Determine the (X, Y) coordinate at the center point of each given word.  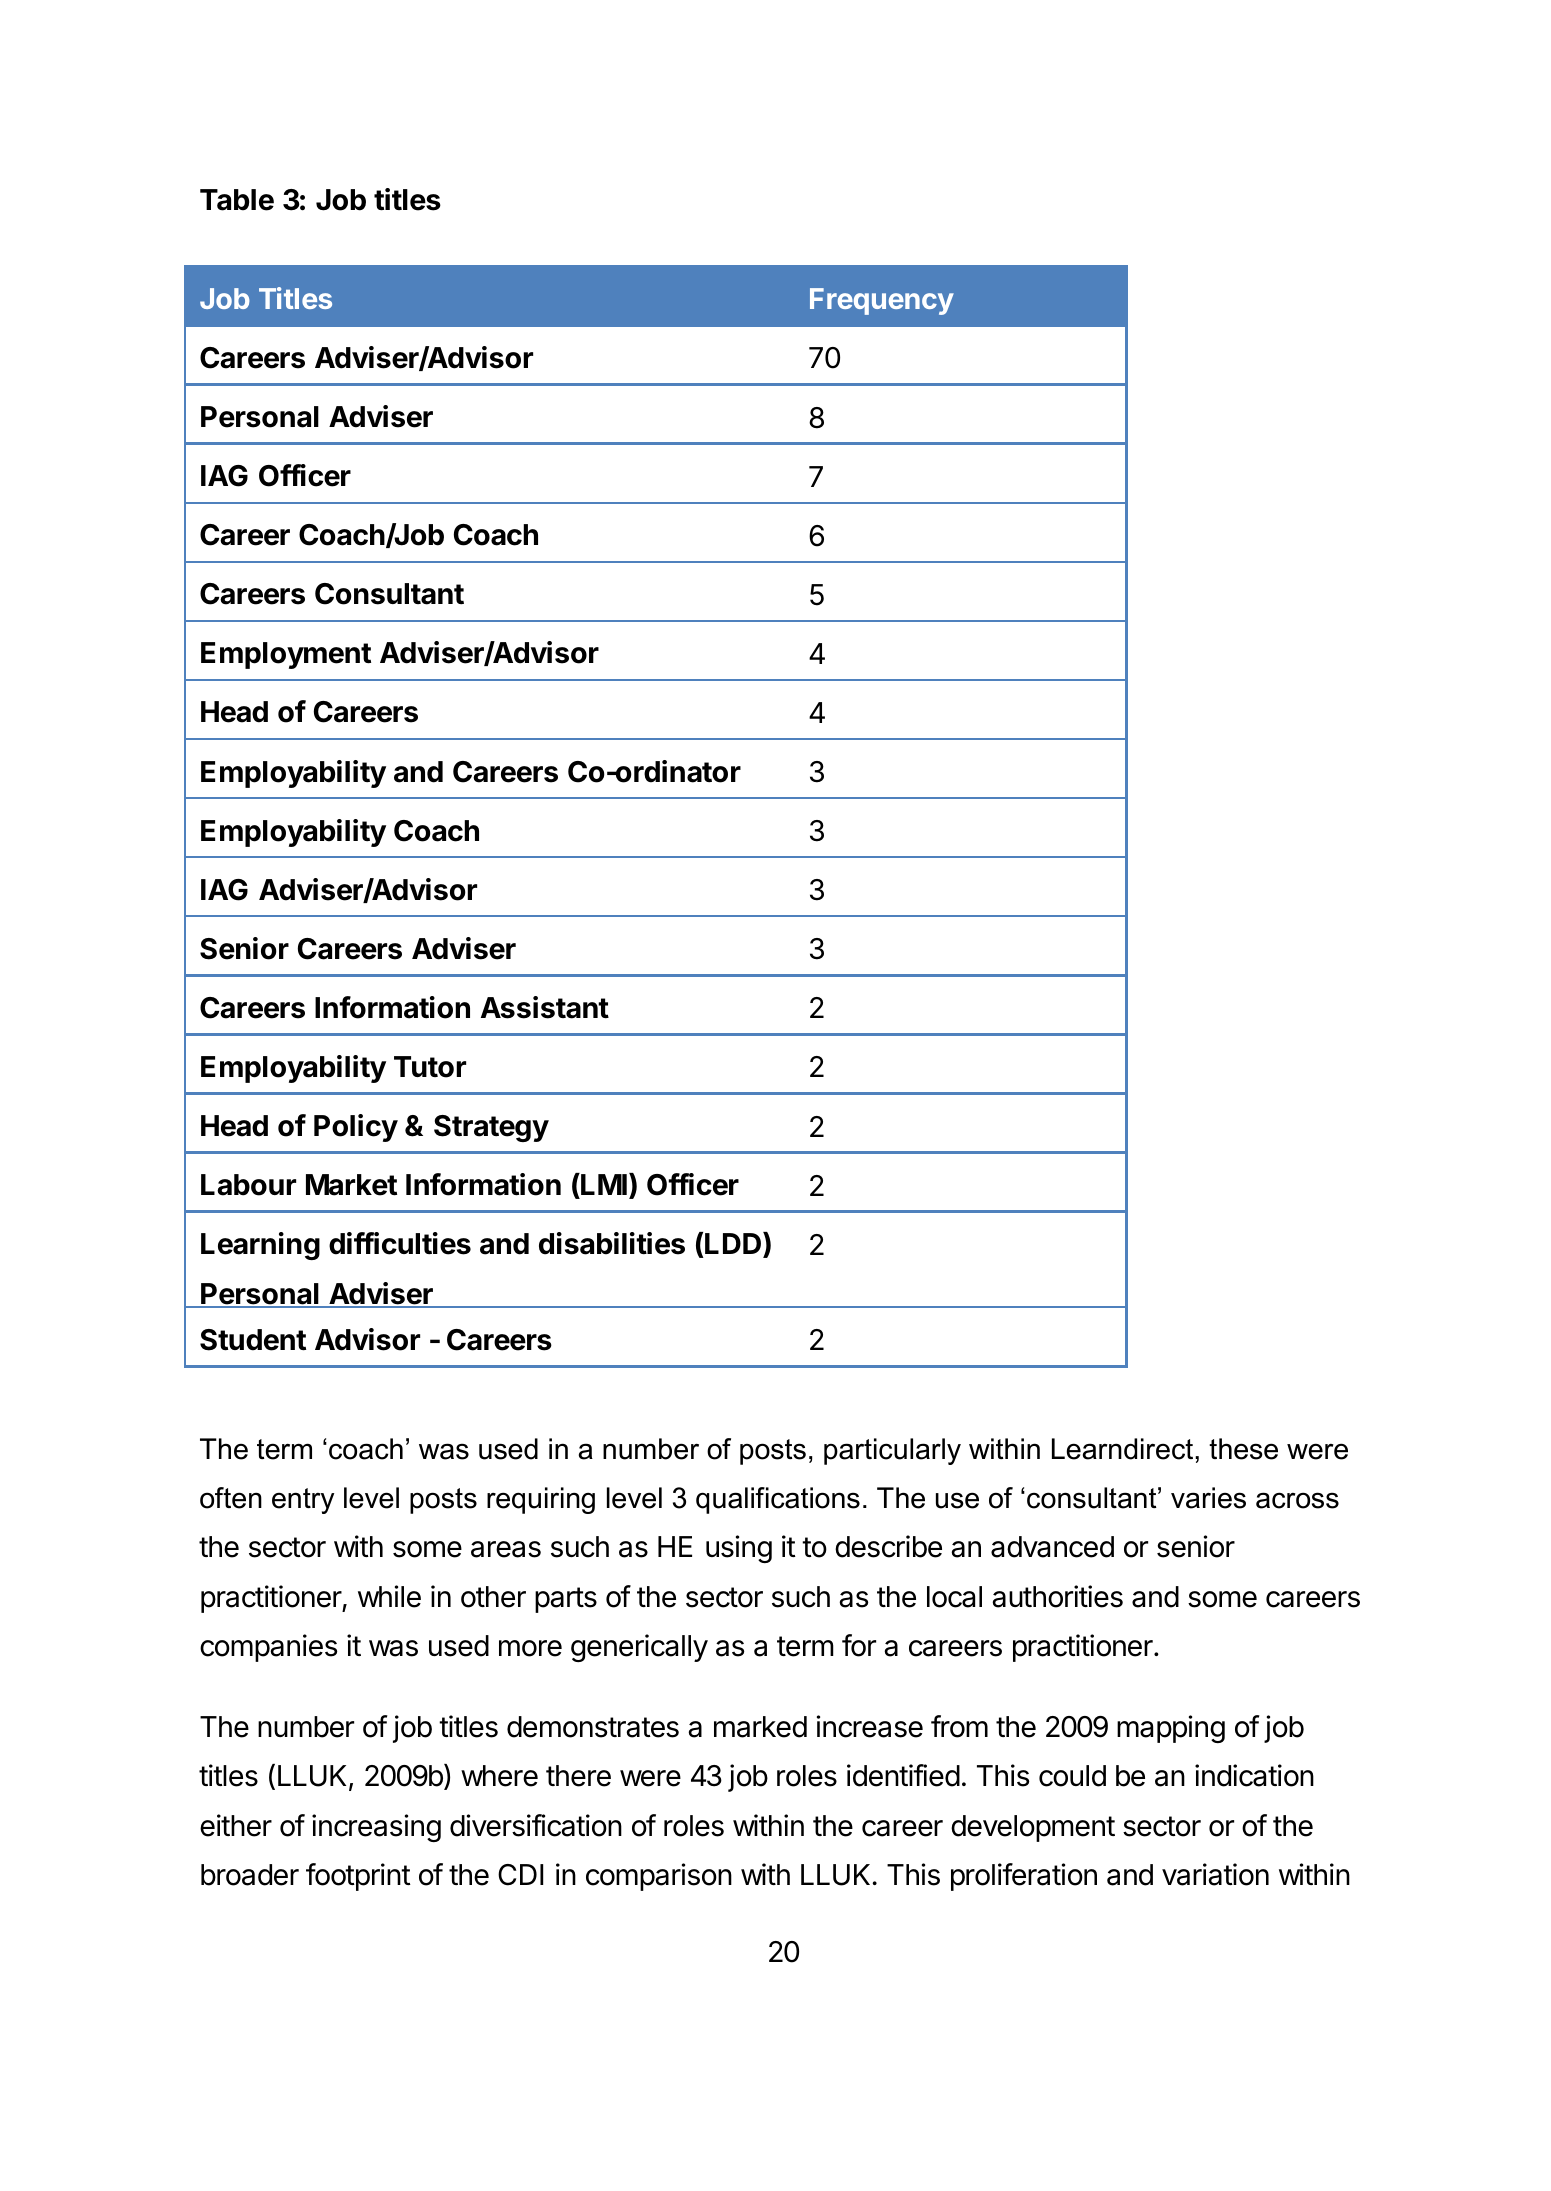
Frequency (882, 301)
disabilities (612, 1243)
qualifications (778, 1500)
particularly (892, 1451)
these (1243, 1449)
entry (303, 1501)
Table (237, 200)
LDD (734, 1244)
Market (351, 1185)
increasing (376, 1828)
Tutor (430, 1067)
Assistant (545, 1007)
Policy (356, 1128)
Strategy (491, 1128)
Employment (286, 655)
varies (1208, 1498)
